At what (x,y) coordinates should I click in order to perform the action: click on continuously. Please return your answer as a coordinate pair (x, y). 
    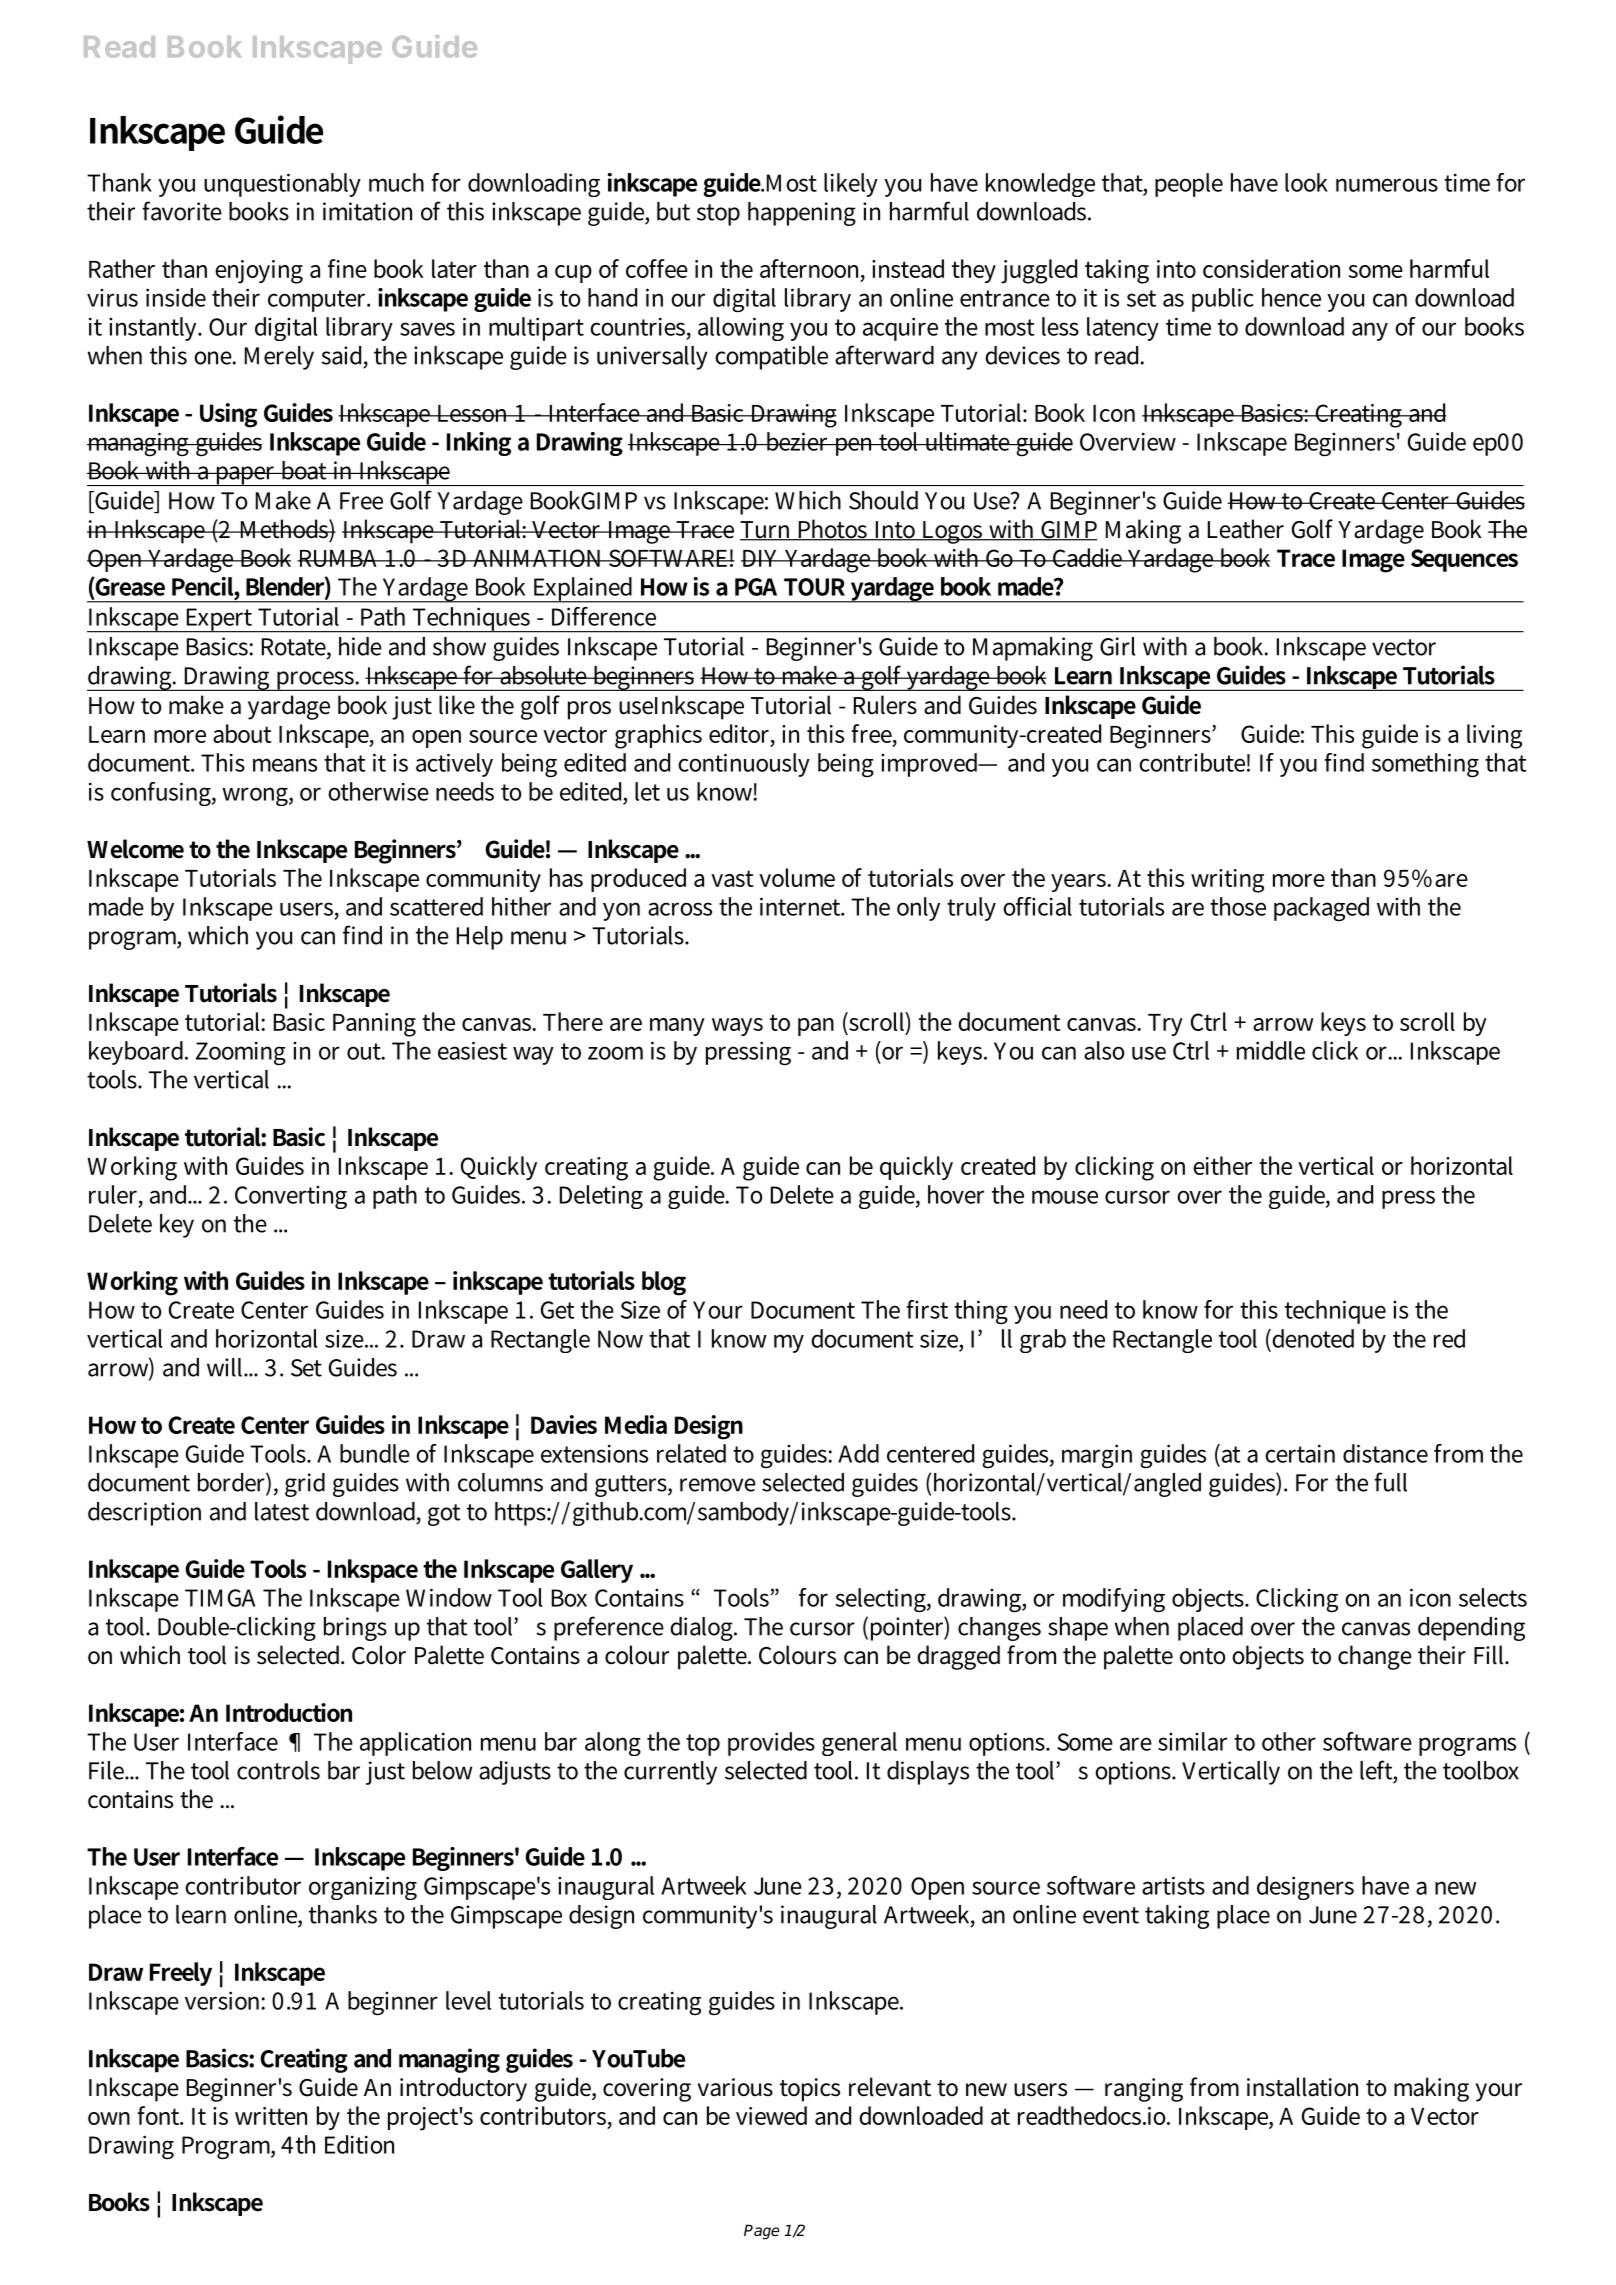
    Looking at the image, I should click on (744, 765).
